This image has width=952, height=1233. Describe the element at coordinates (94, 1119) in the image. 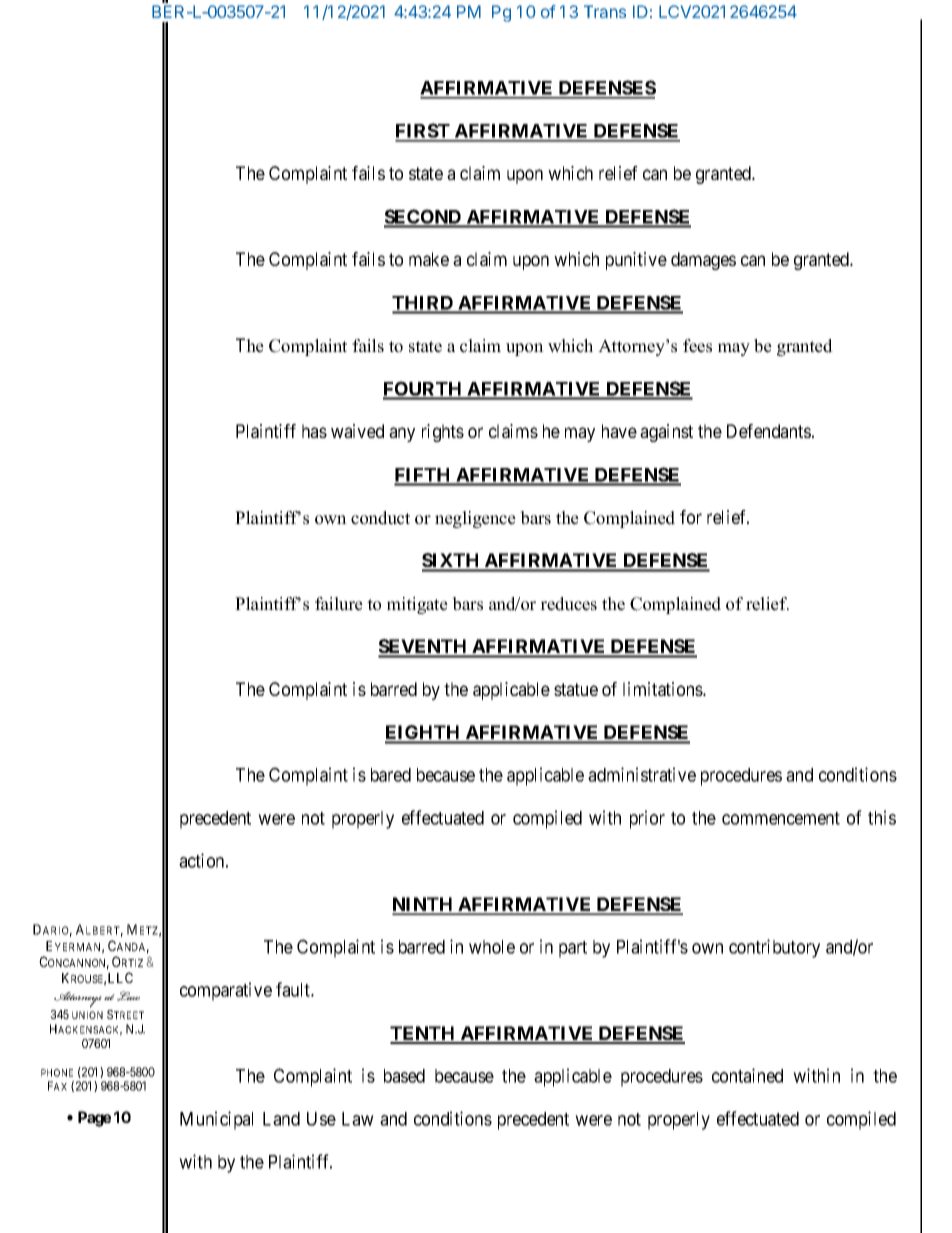

I see `Page` at that location.
